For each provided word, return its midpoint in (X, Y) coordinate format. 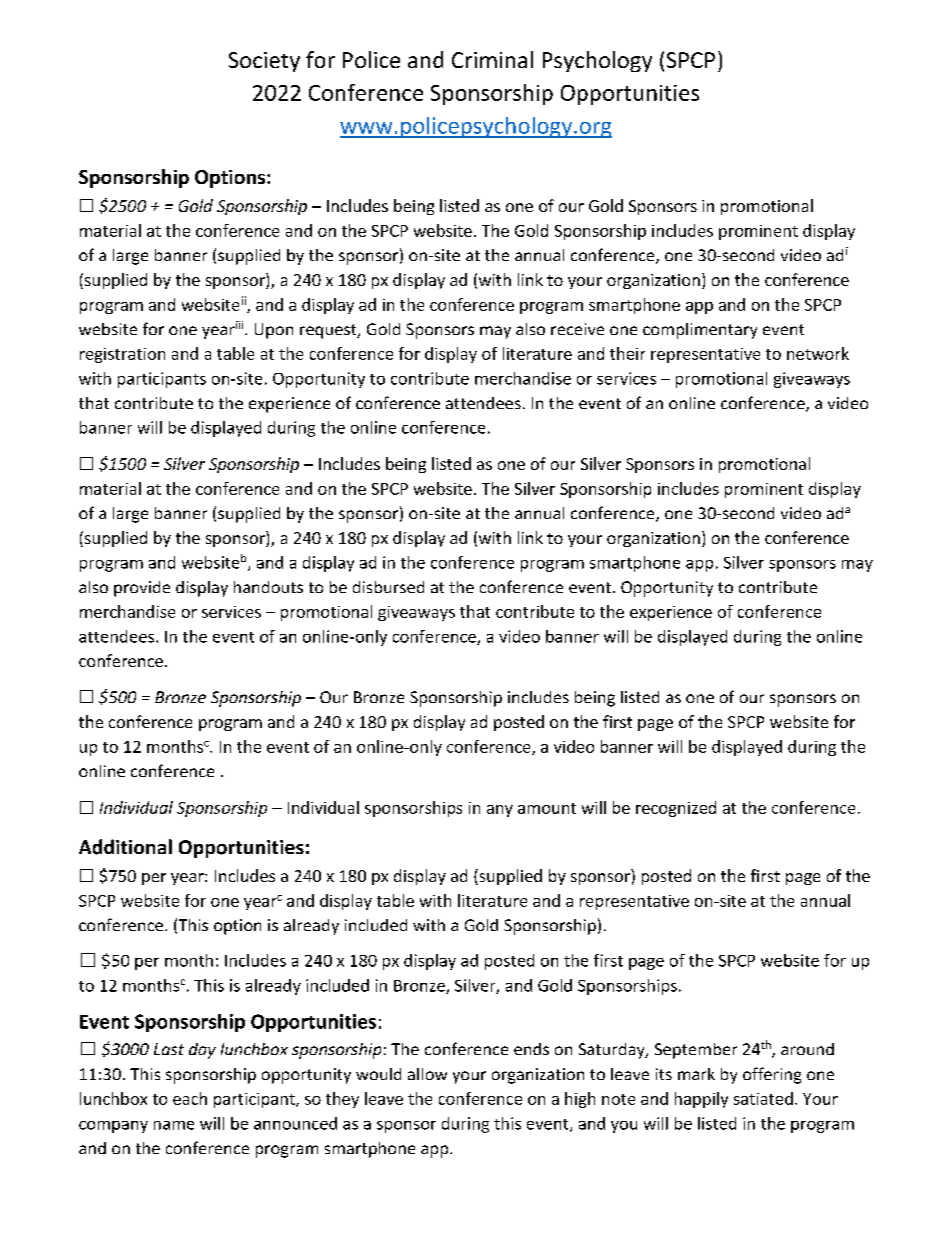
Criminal (492, 59)
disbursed (388, 587)
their (627, 353)
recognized (676, 809)
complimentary (700, 331)
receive (577, 329)
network (818, 353)
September (696, 1051)
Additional (125, 847)
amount (547, 808)
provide (142, 589)
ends (531, 1049)
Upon (274, 331)
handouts (268, 587)
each (190, 1098)
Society (264, 62)
